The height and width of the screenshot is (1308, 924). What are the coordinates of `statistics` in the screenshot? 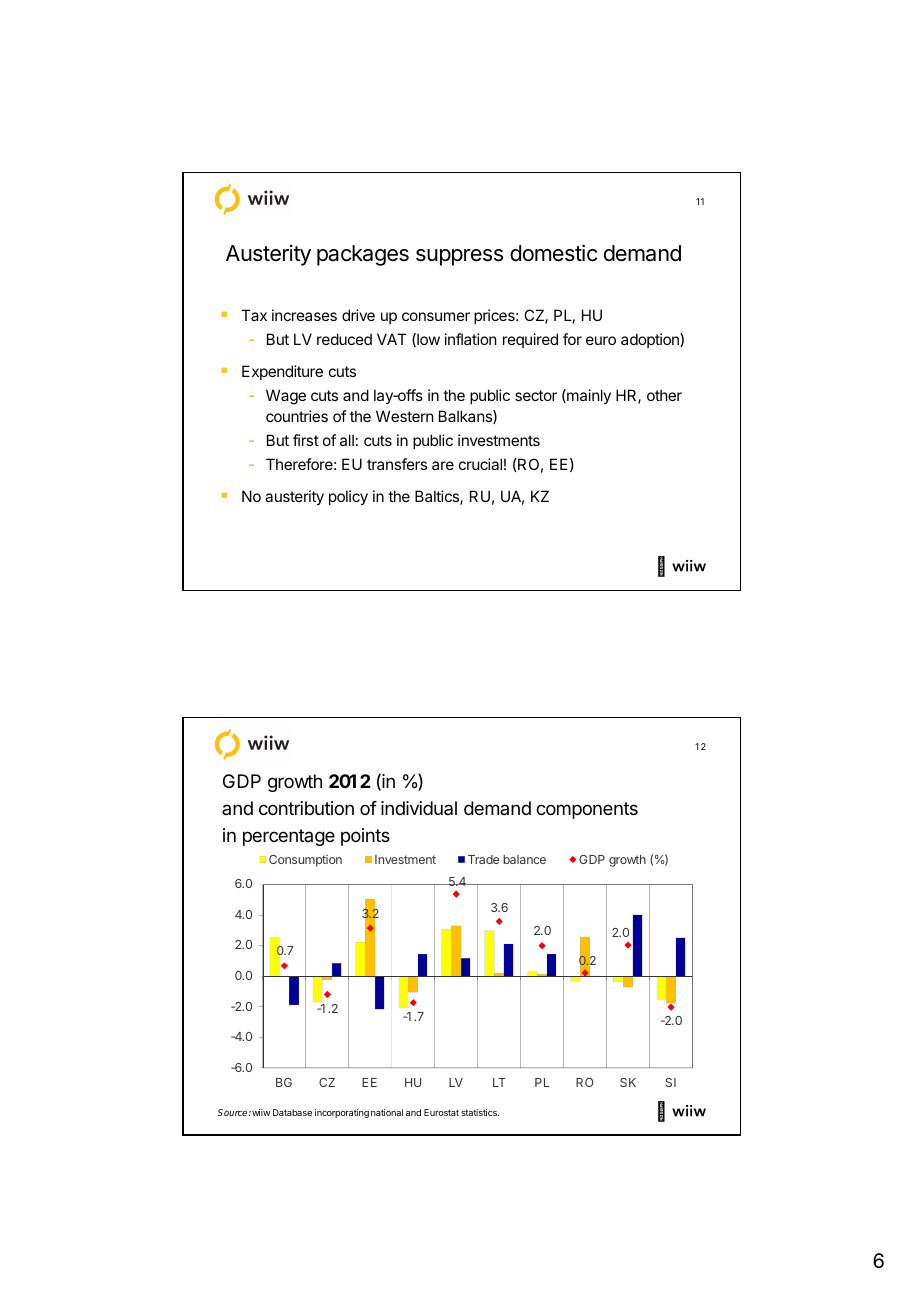 It's located at (480, 1112).
